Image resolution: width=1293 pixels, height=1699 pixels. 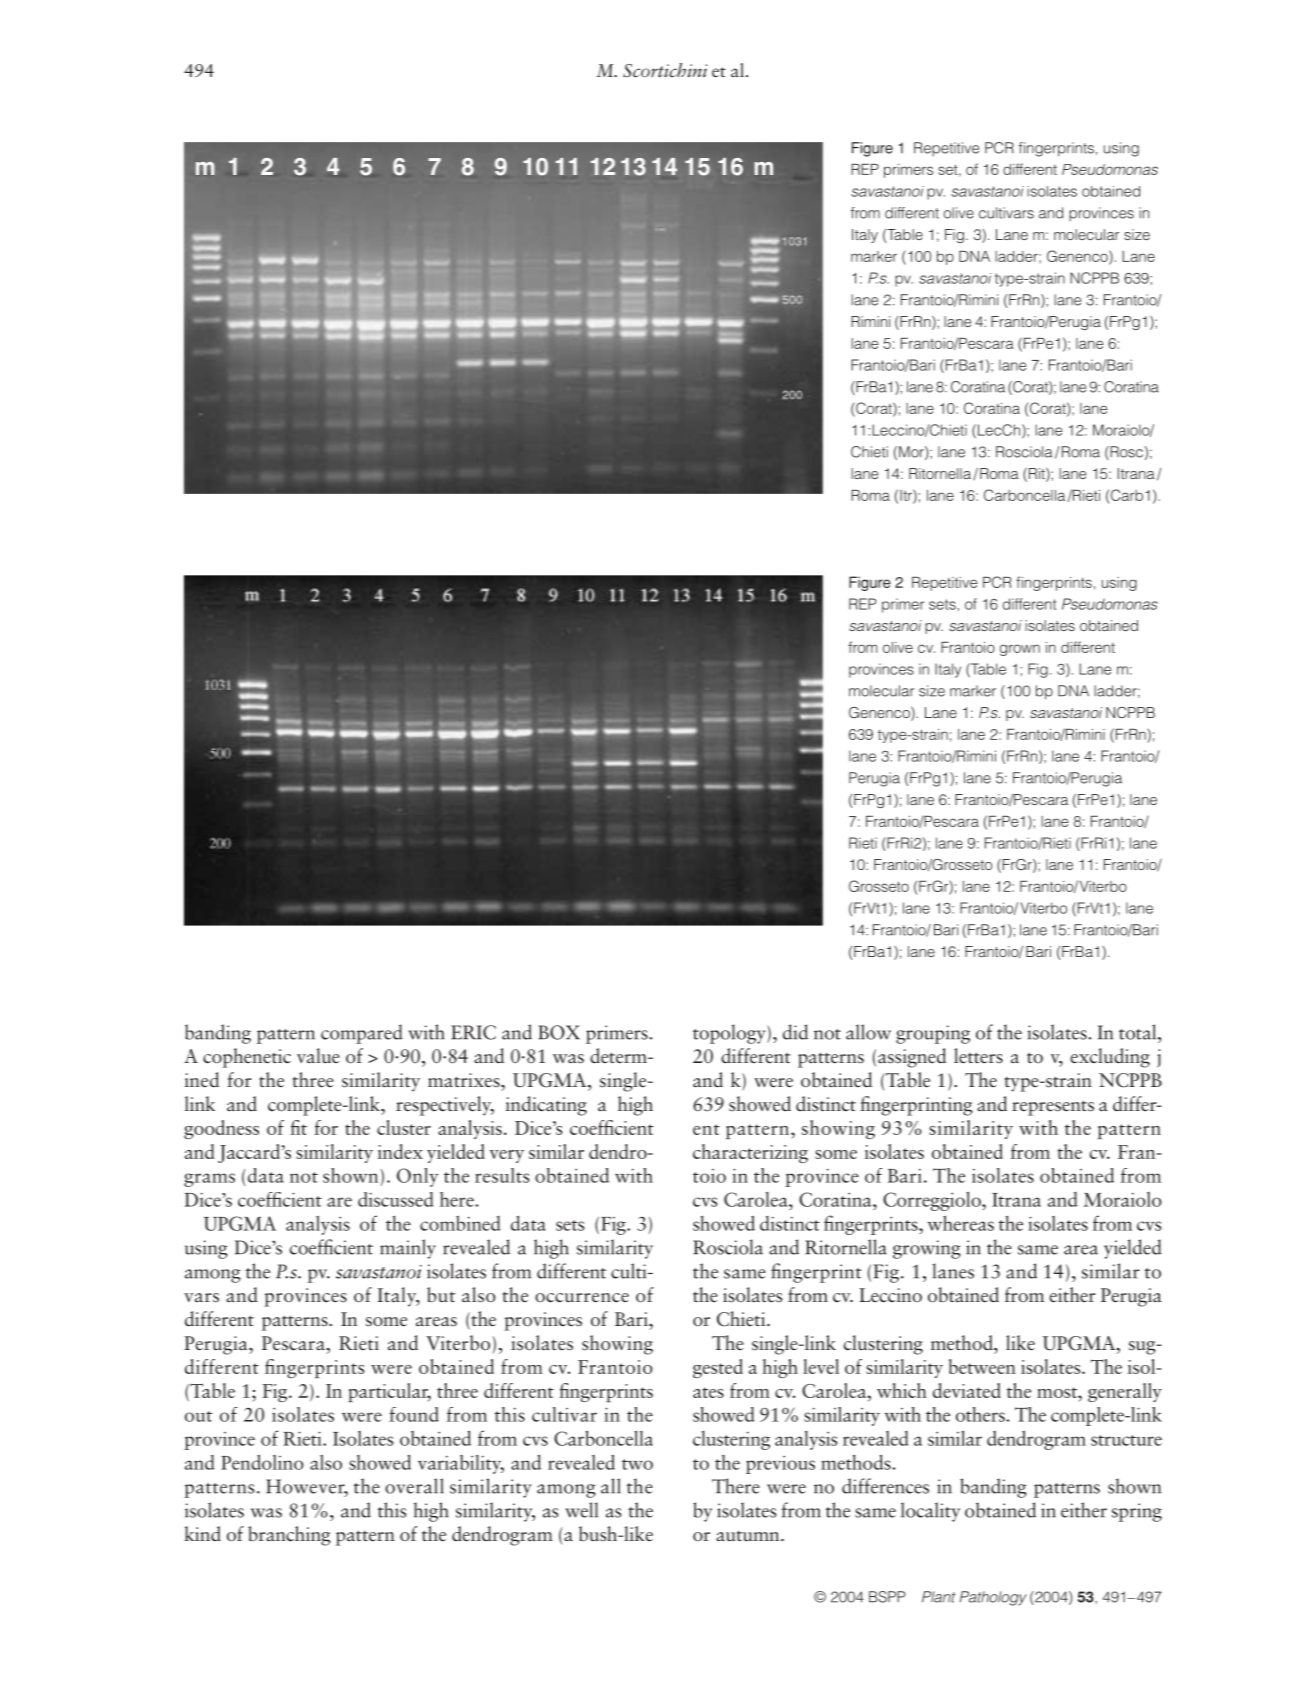 I want to click on compared, so click(x=362, y=1034).
